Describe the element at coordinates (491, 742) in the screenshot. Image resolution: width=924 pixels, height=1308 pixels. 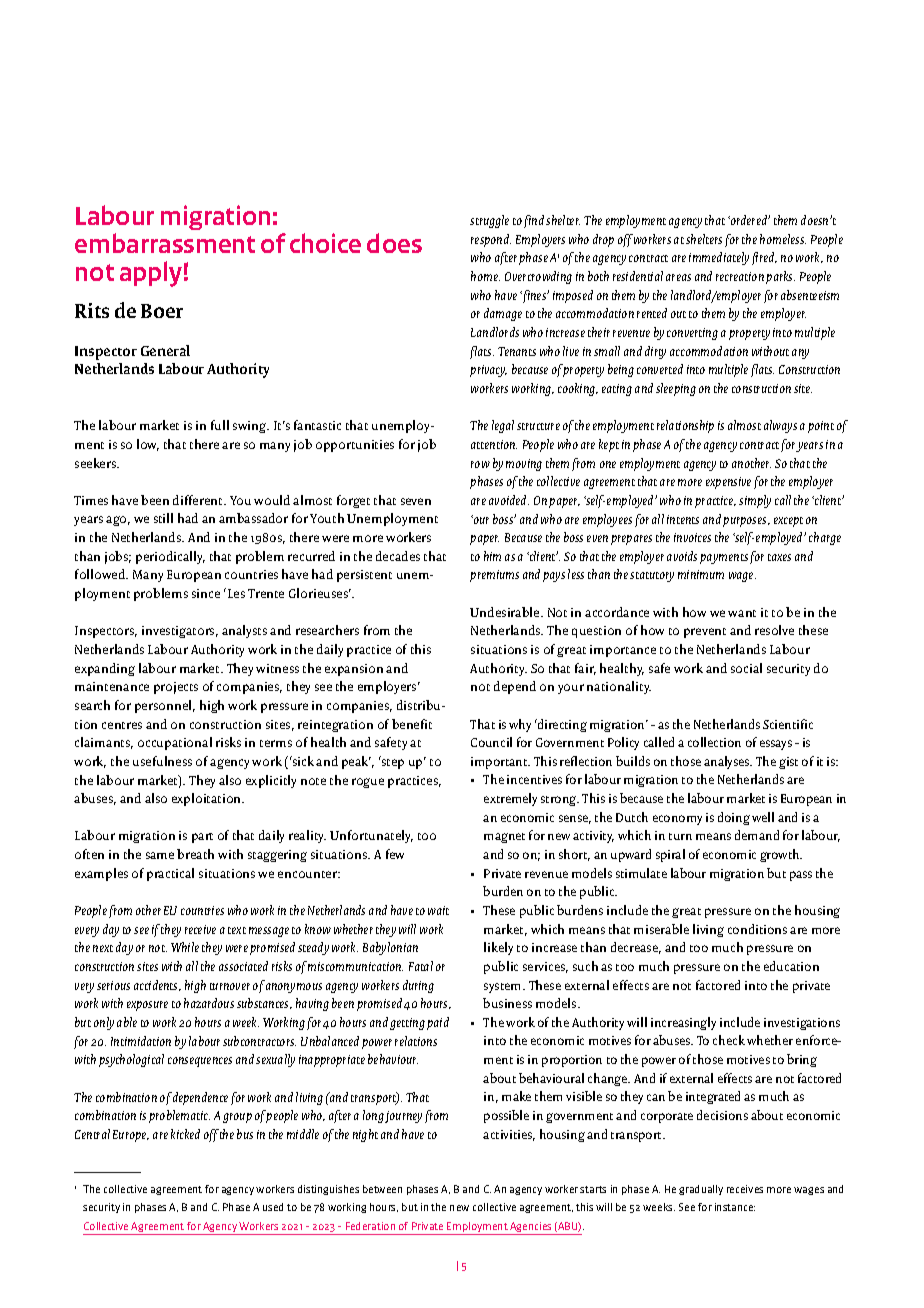
I see `Council` at that location.
